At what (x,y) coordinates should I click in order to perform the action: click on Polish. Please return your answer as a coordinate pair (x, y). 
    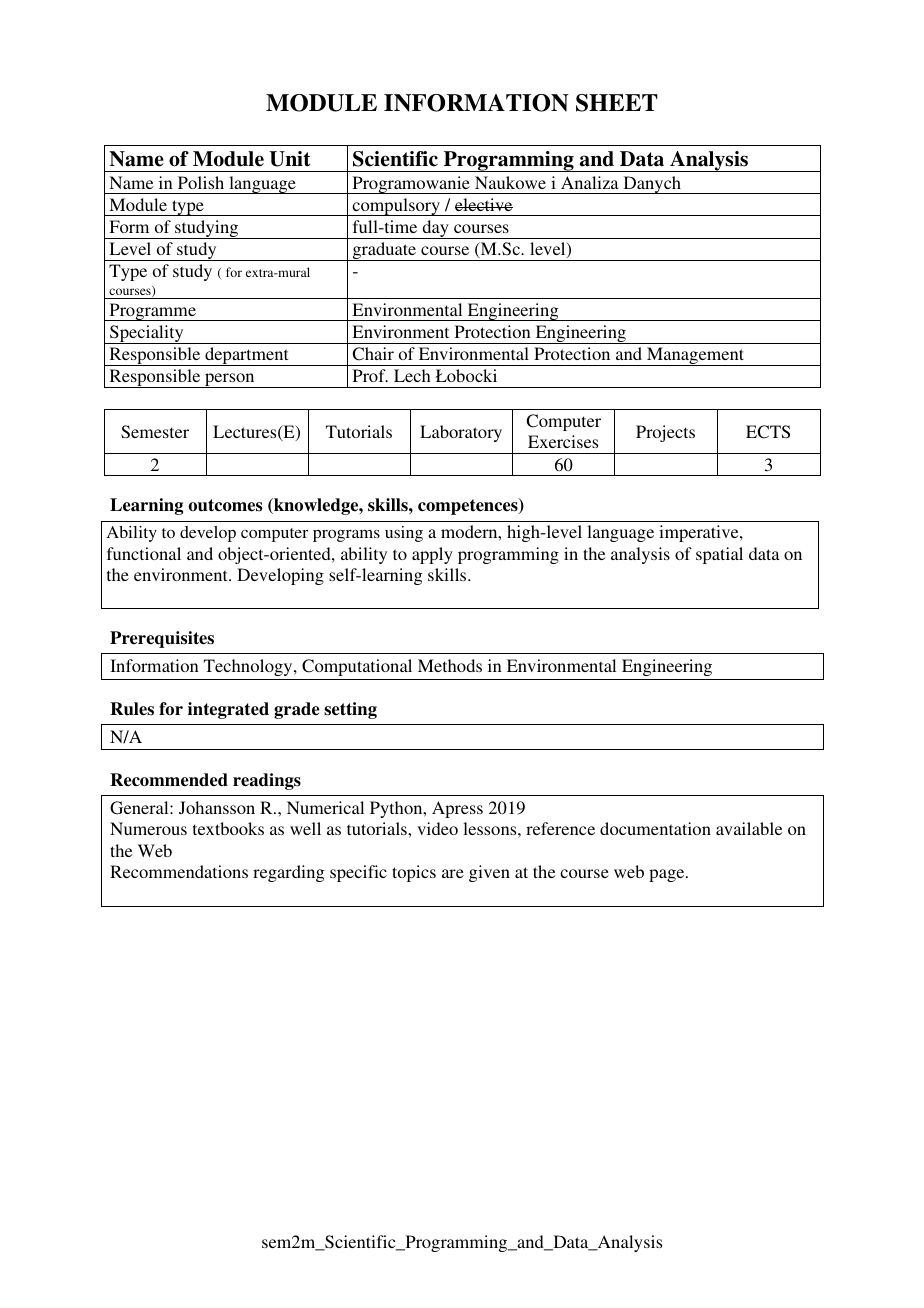
    Looking at the image, I should click on (201, 182).
